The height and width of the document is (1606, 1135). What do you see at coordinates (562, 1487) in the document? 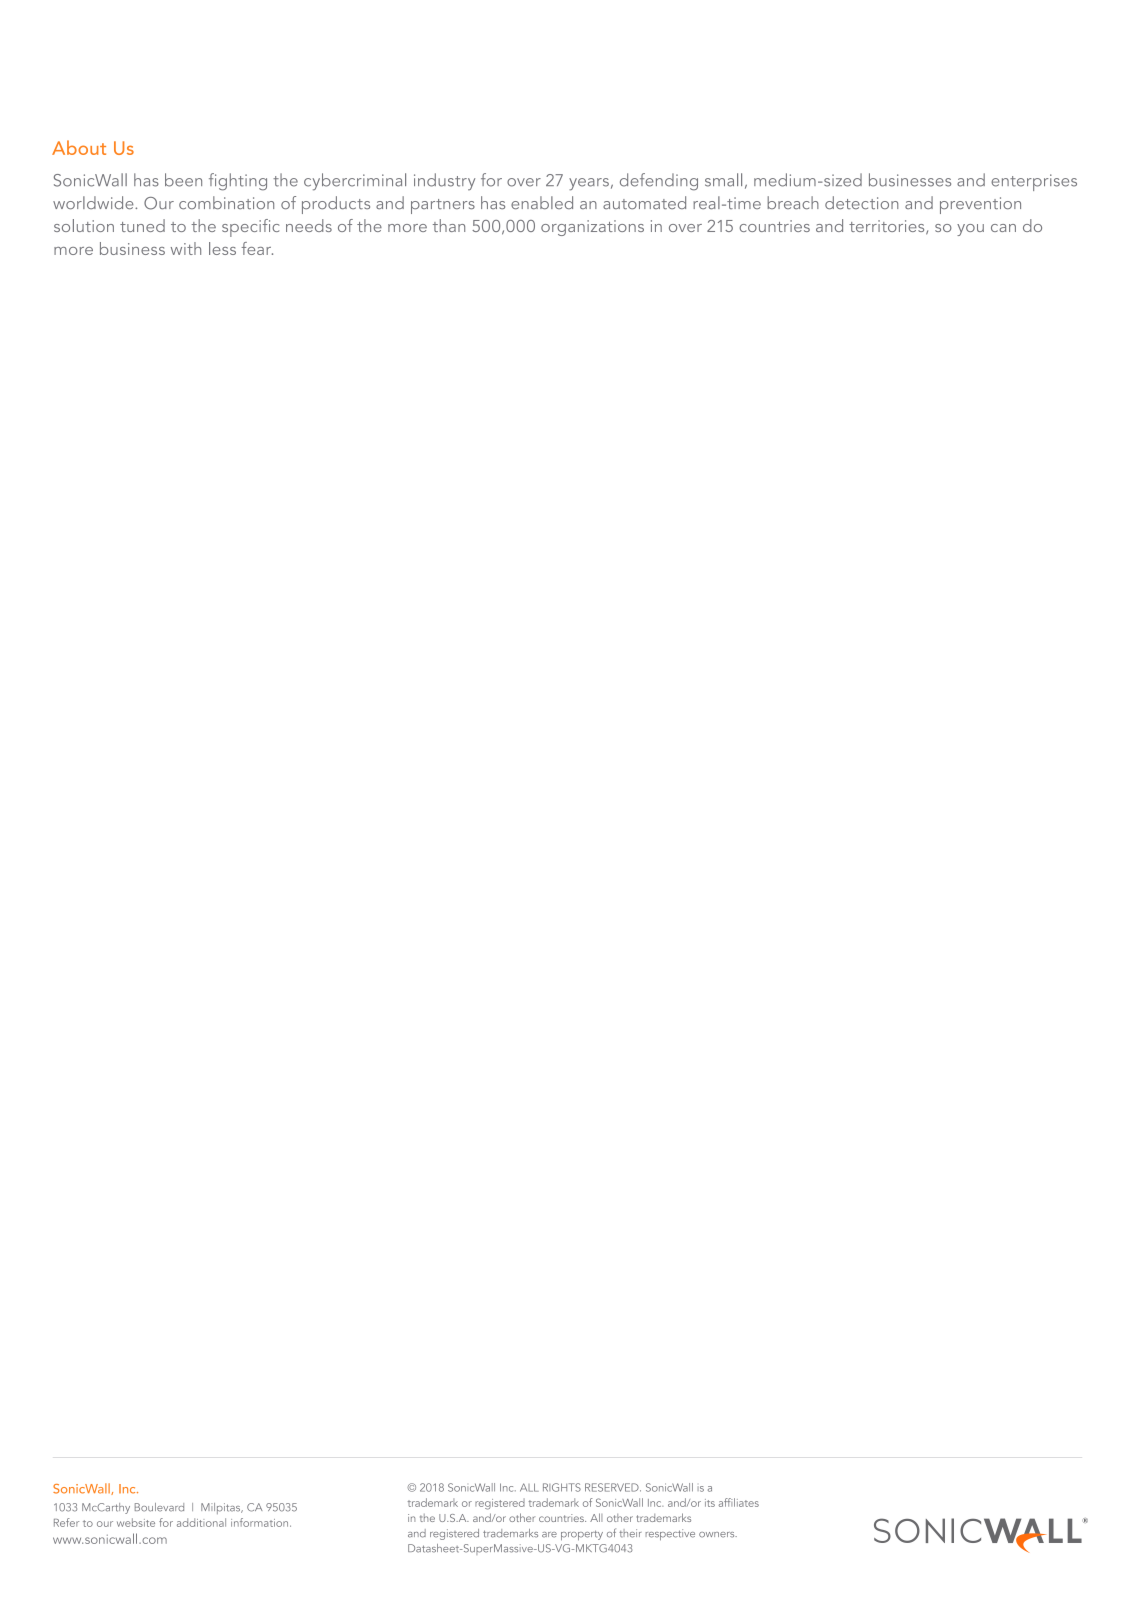
I see `RIGHTS` at bounding box center [562, 1487].
